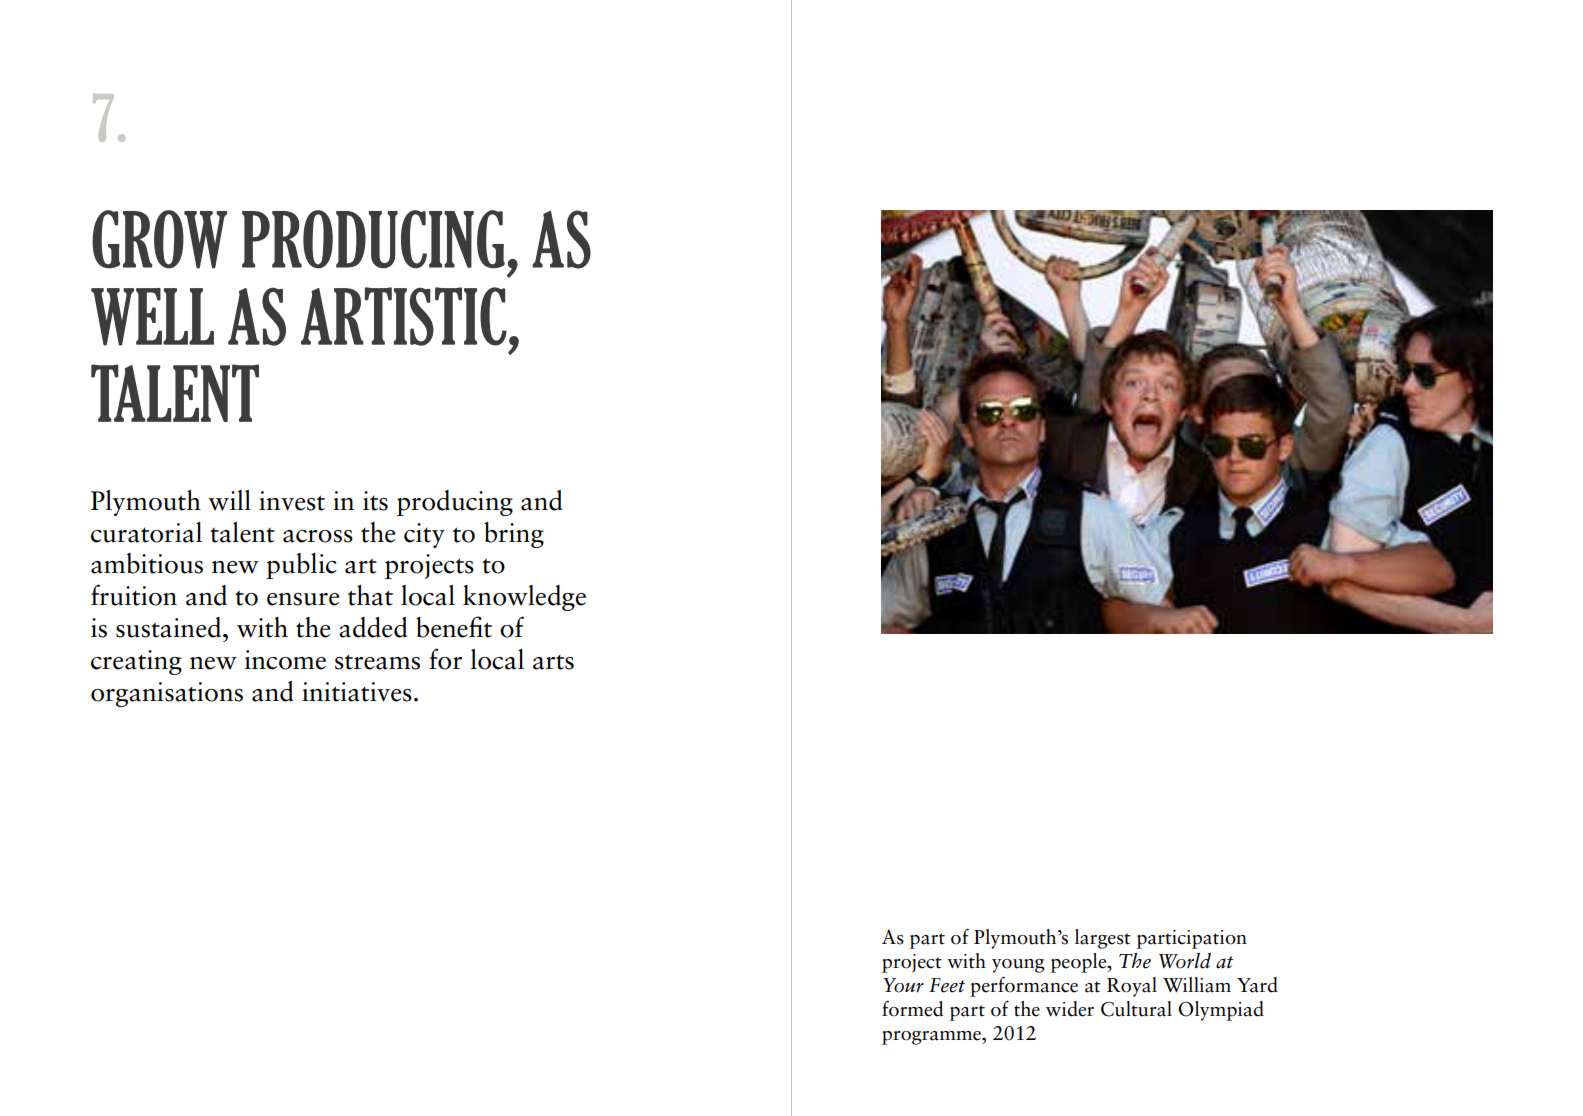 The height and width of the screenshot is (1116, 1583). I want to click on largest, so click(1103, 939).
